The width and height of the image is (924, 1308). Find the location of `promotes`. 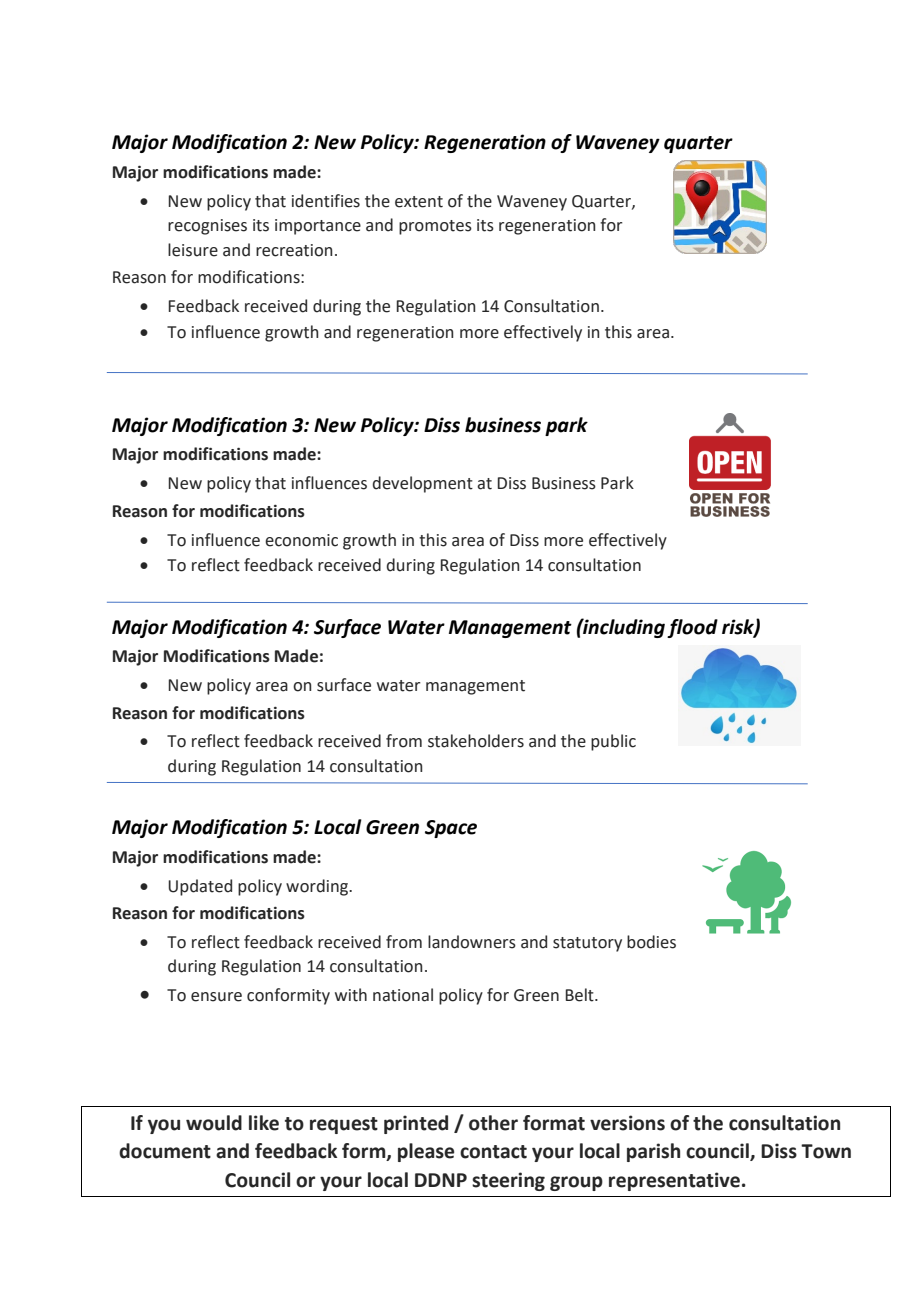

promotes is located at coordinates (435, 227).
